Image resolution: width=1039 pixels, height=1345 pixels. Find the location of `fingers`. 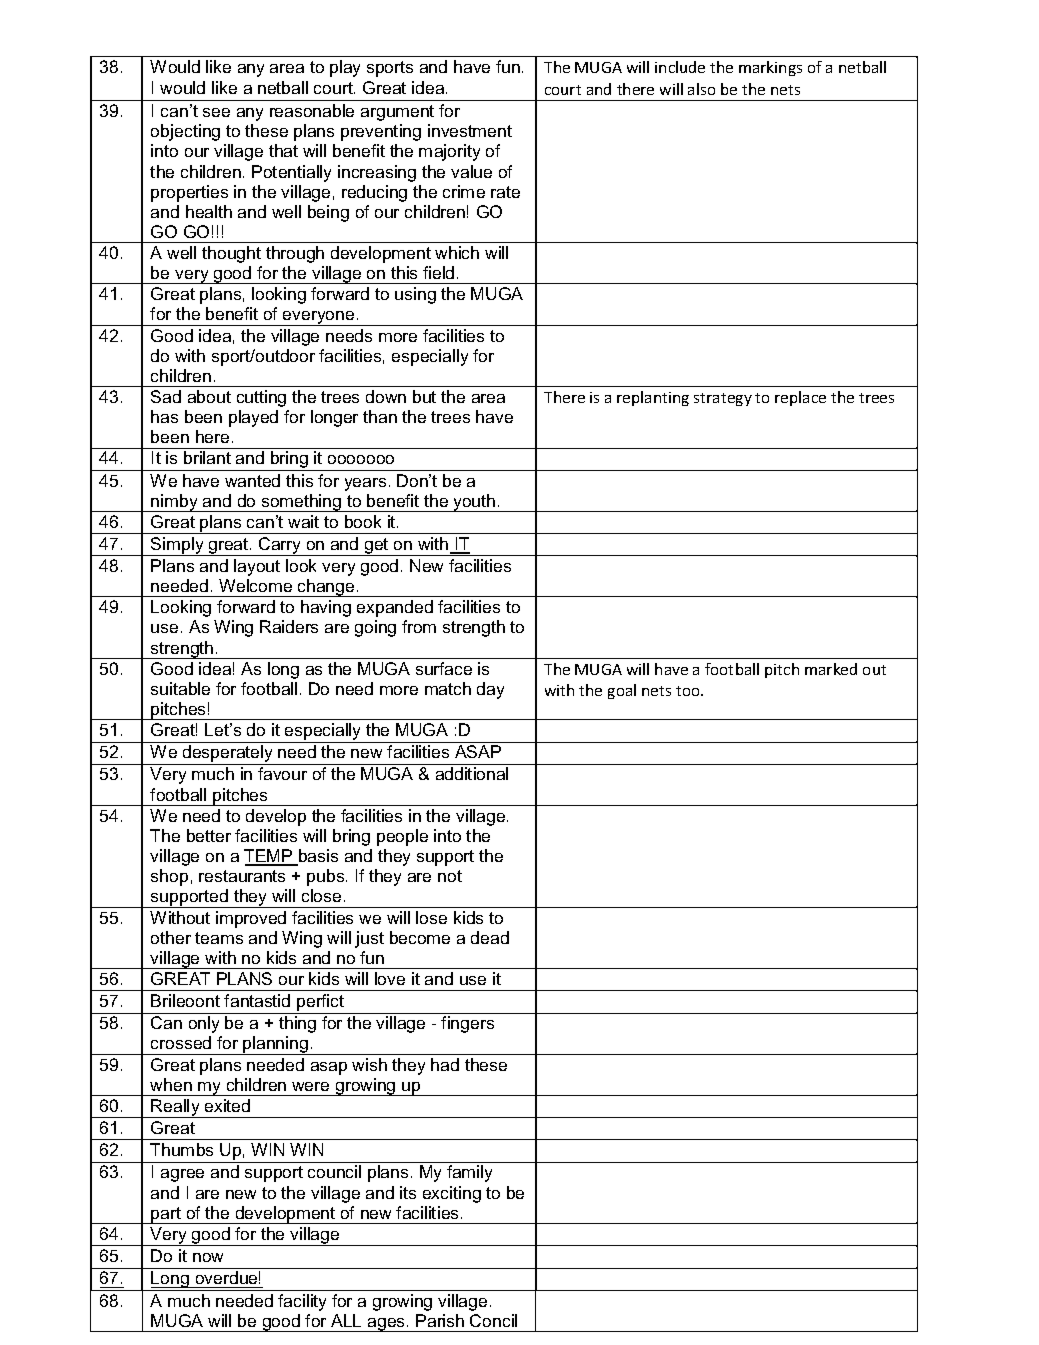

fingers is located at coordinates (467, 1024).
